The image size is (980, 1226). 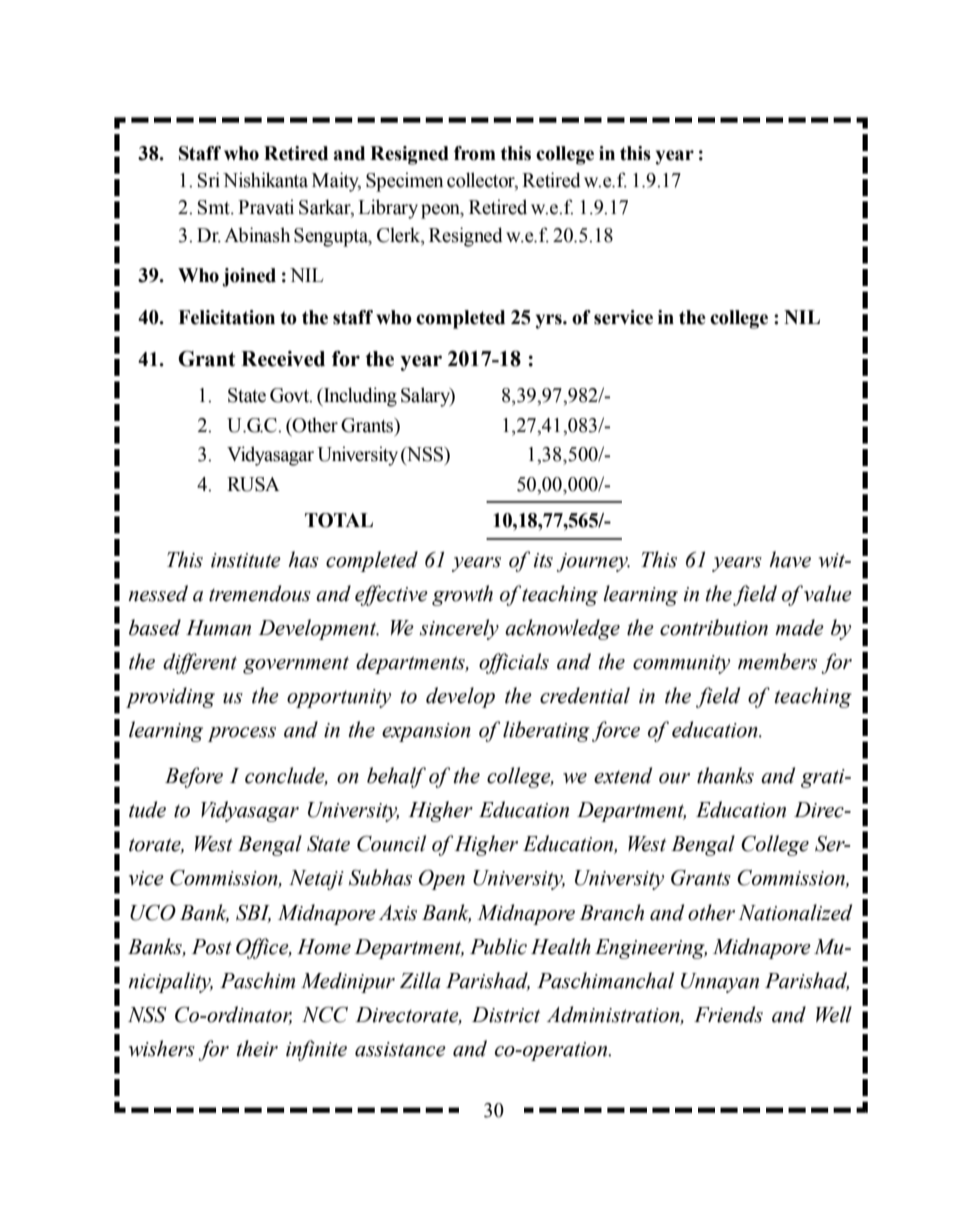 I want to click on RUSA, so click(x=253, y=484).
